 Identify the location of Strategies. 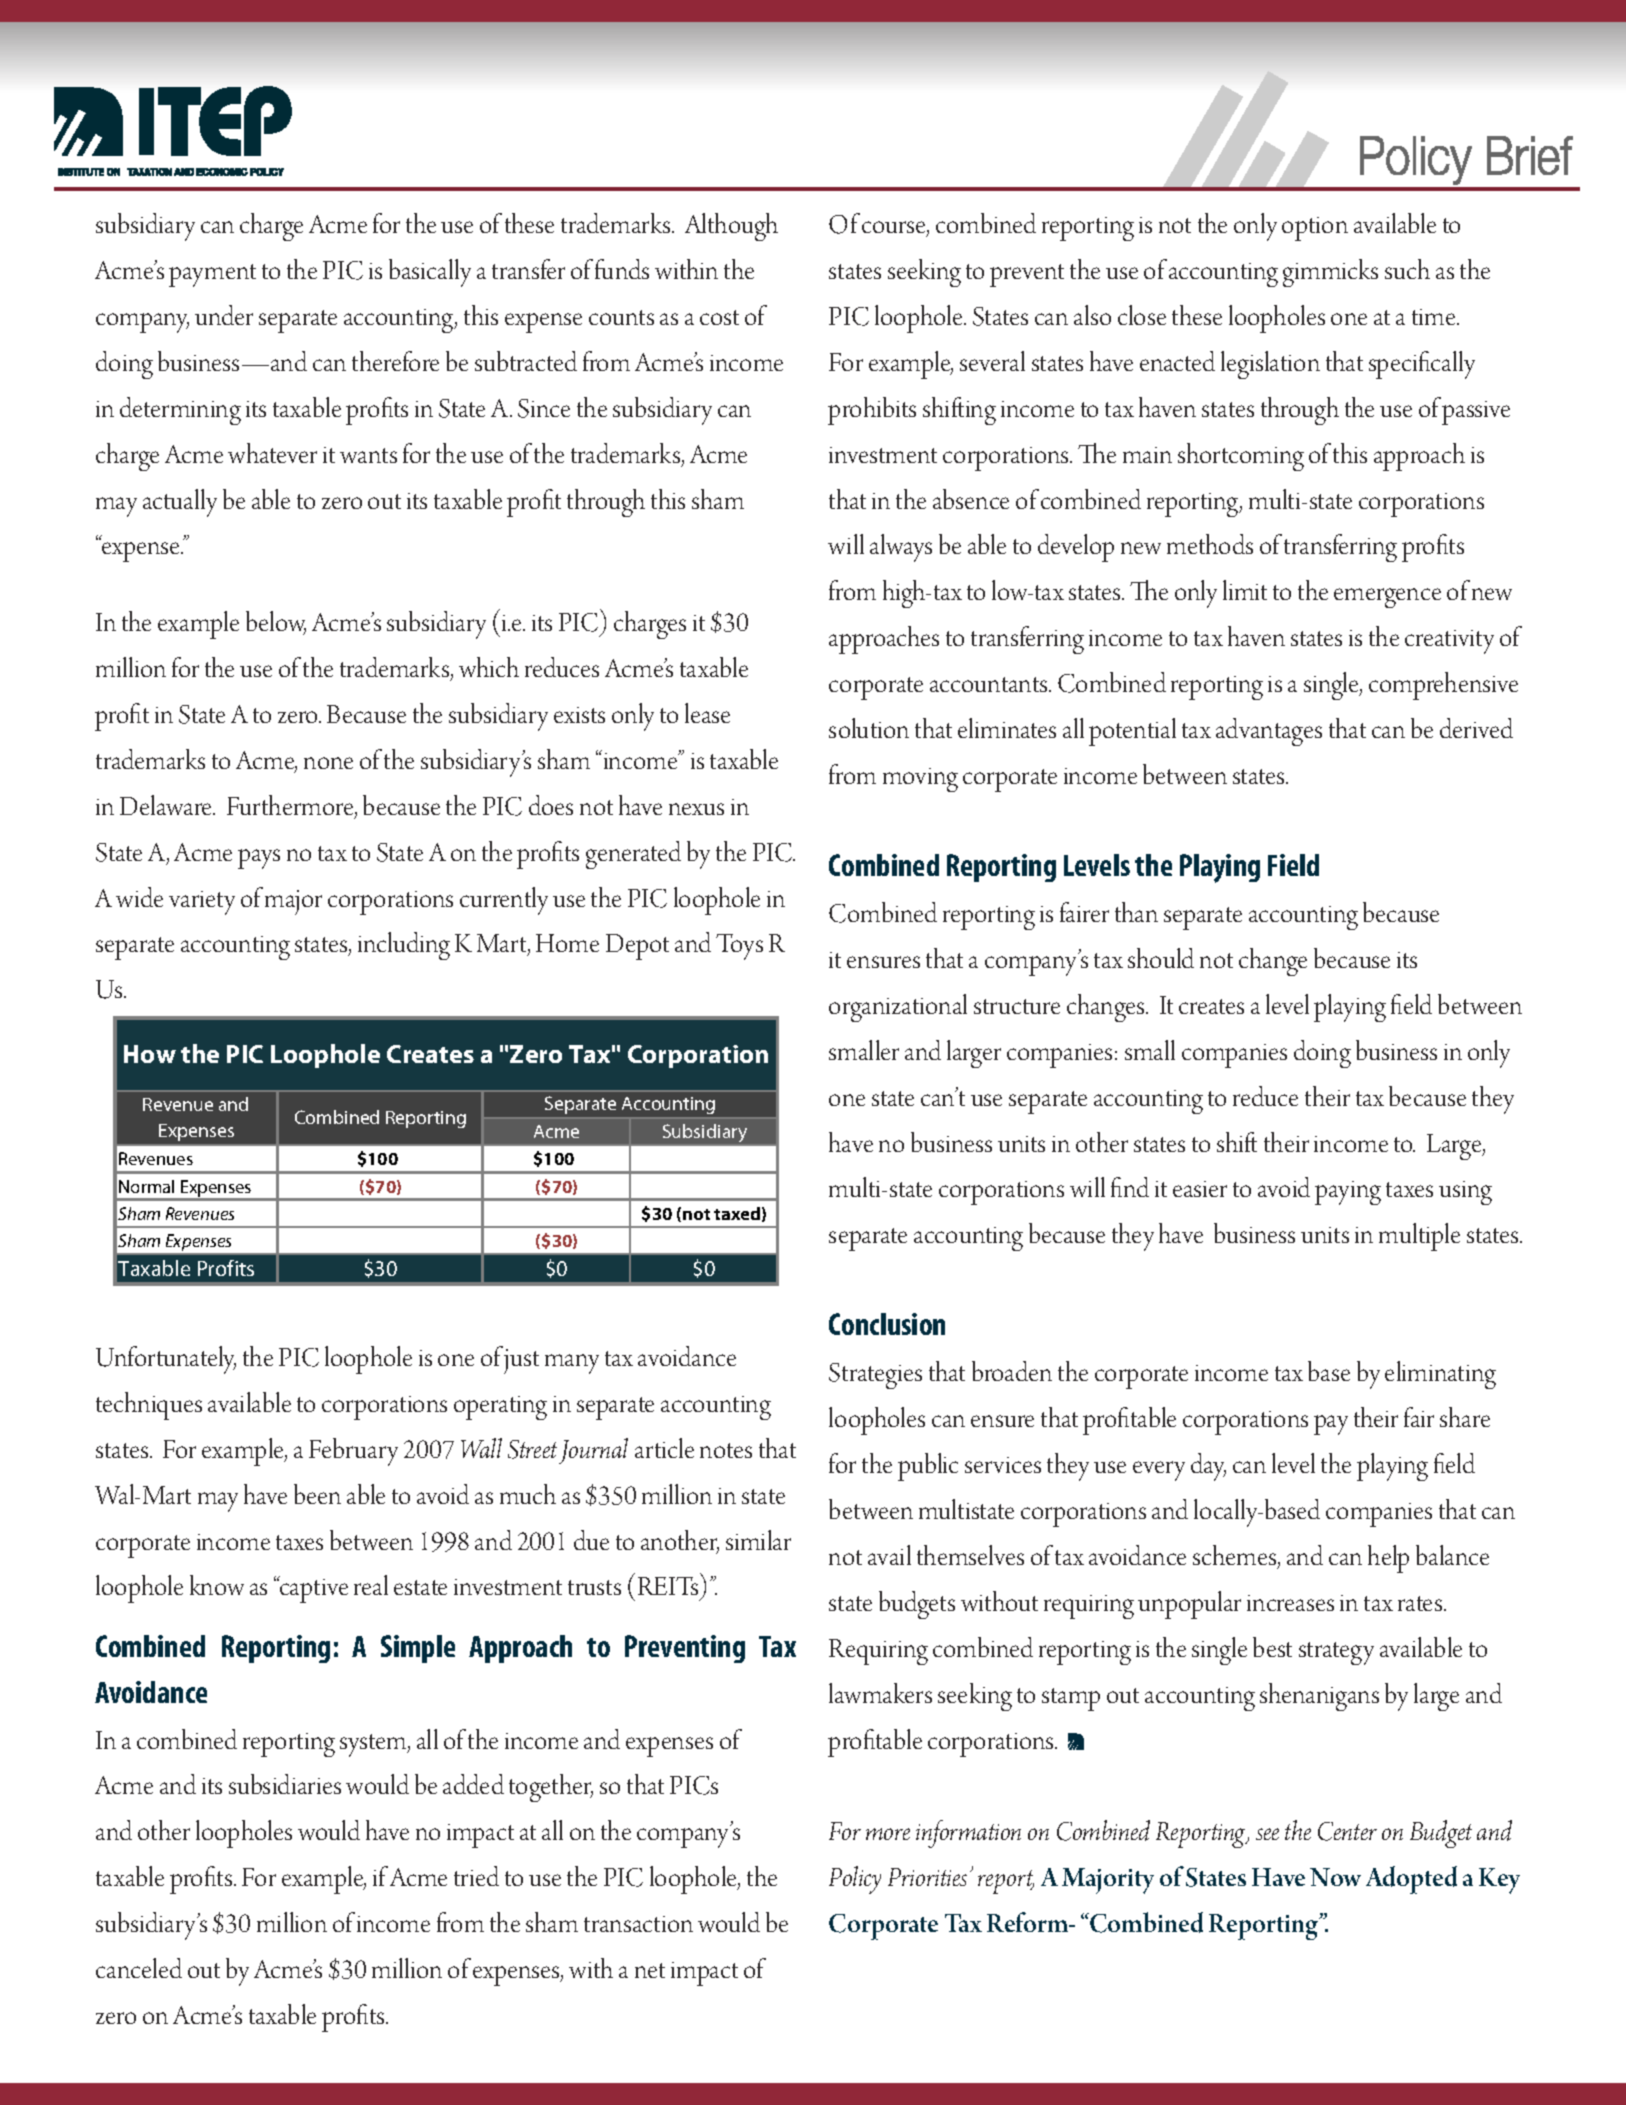
(875, 1376).
